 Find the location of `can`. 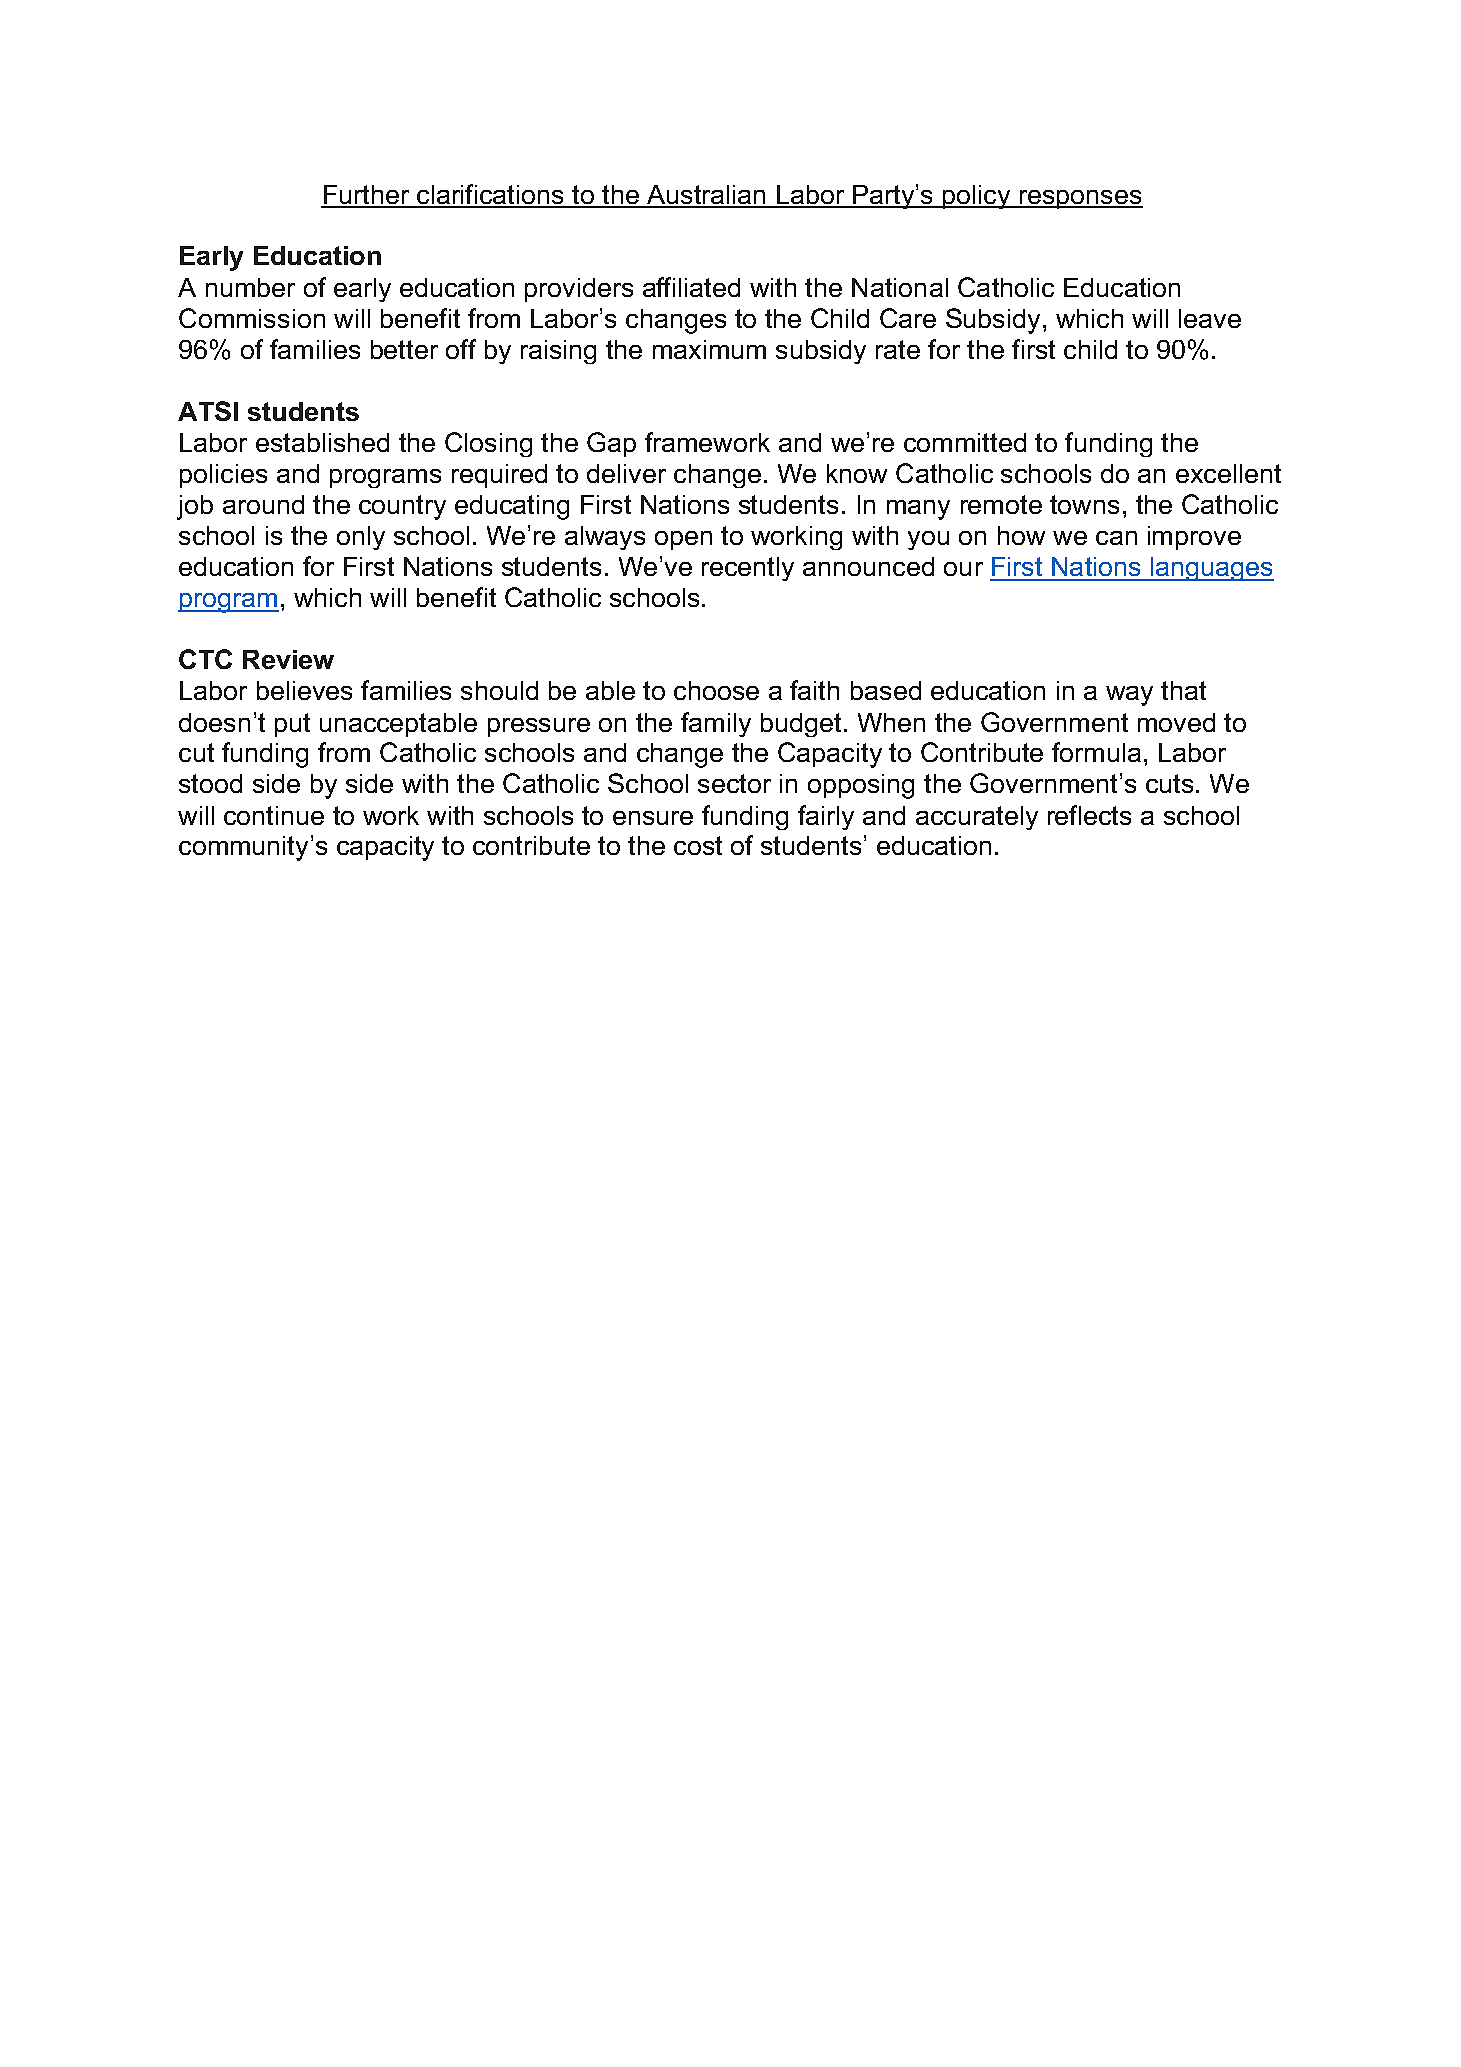

can is located at coordinates (1116, 538).
